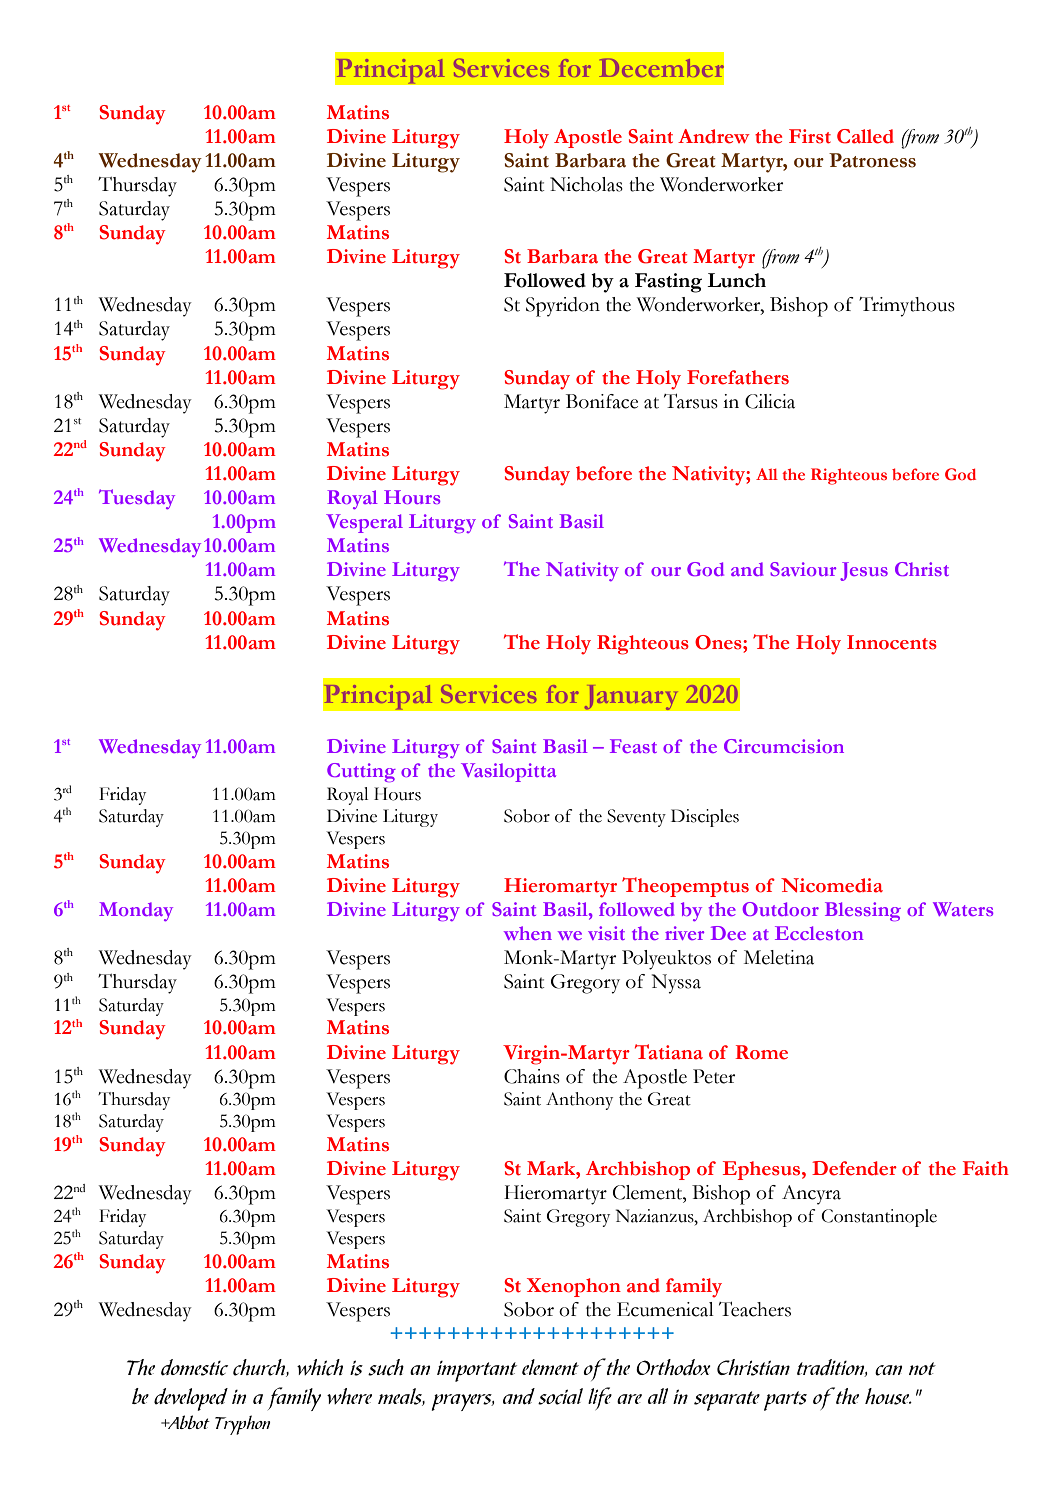 This screenshot has width=1062, height=1503. What do you see at coordinates (784, 746) in the screenshot?
I see `Circumcision` at bounding box center [784, 746].
